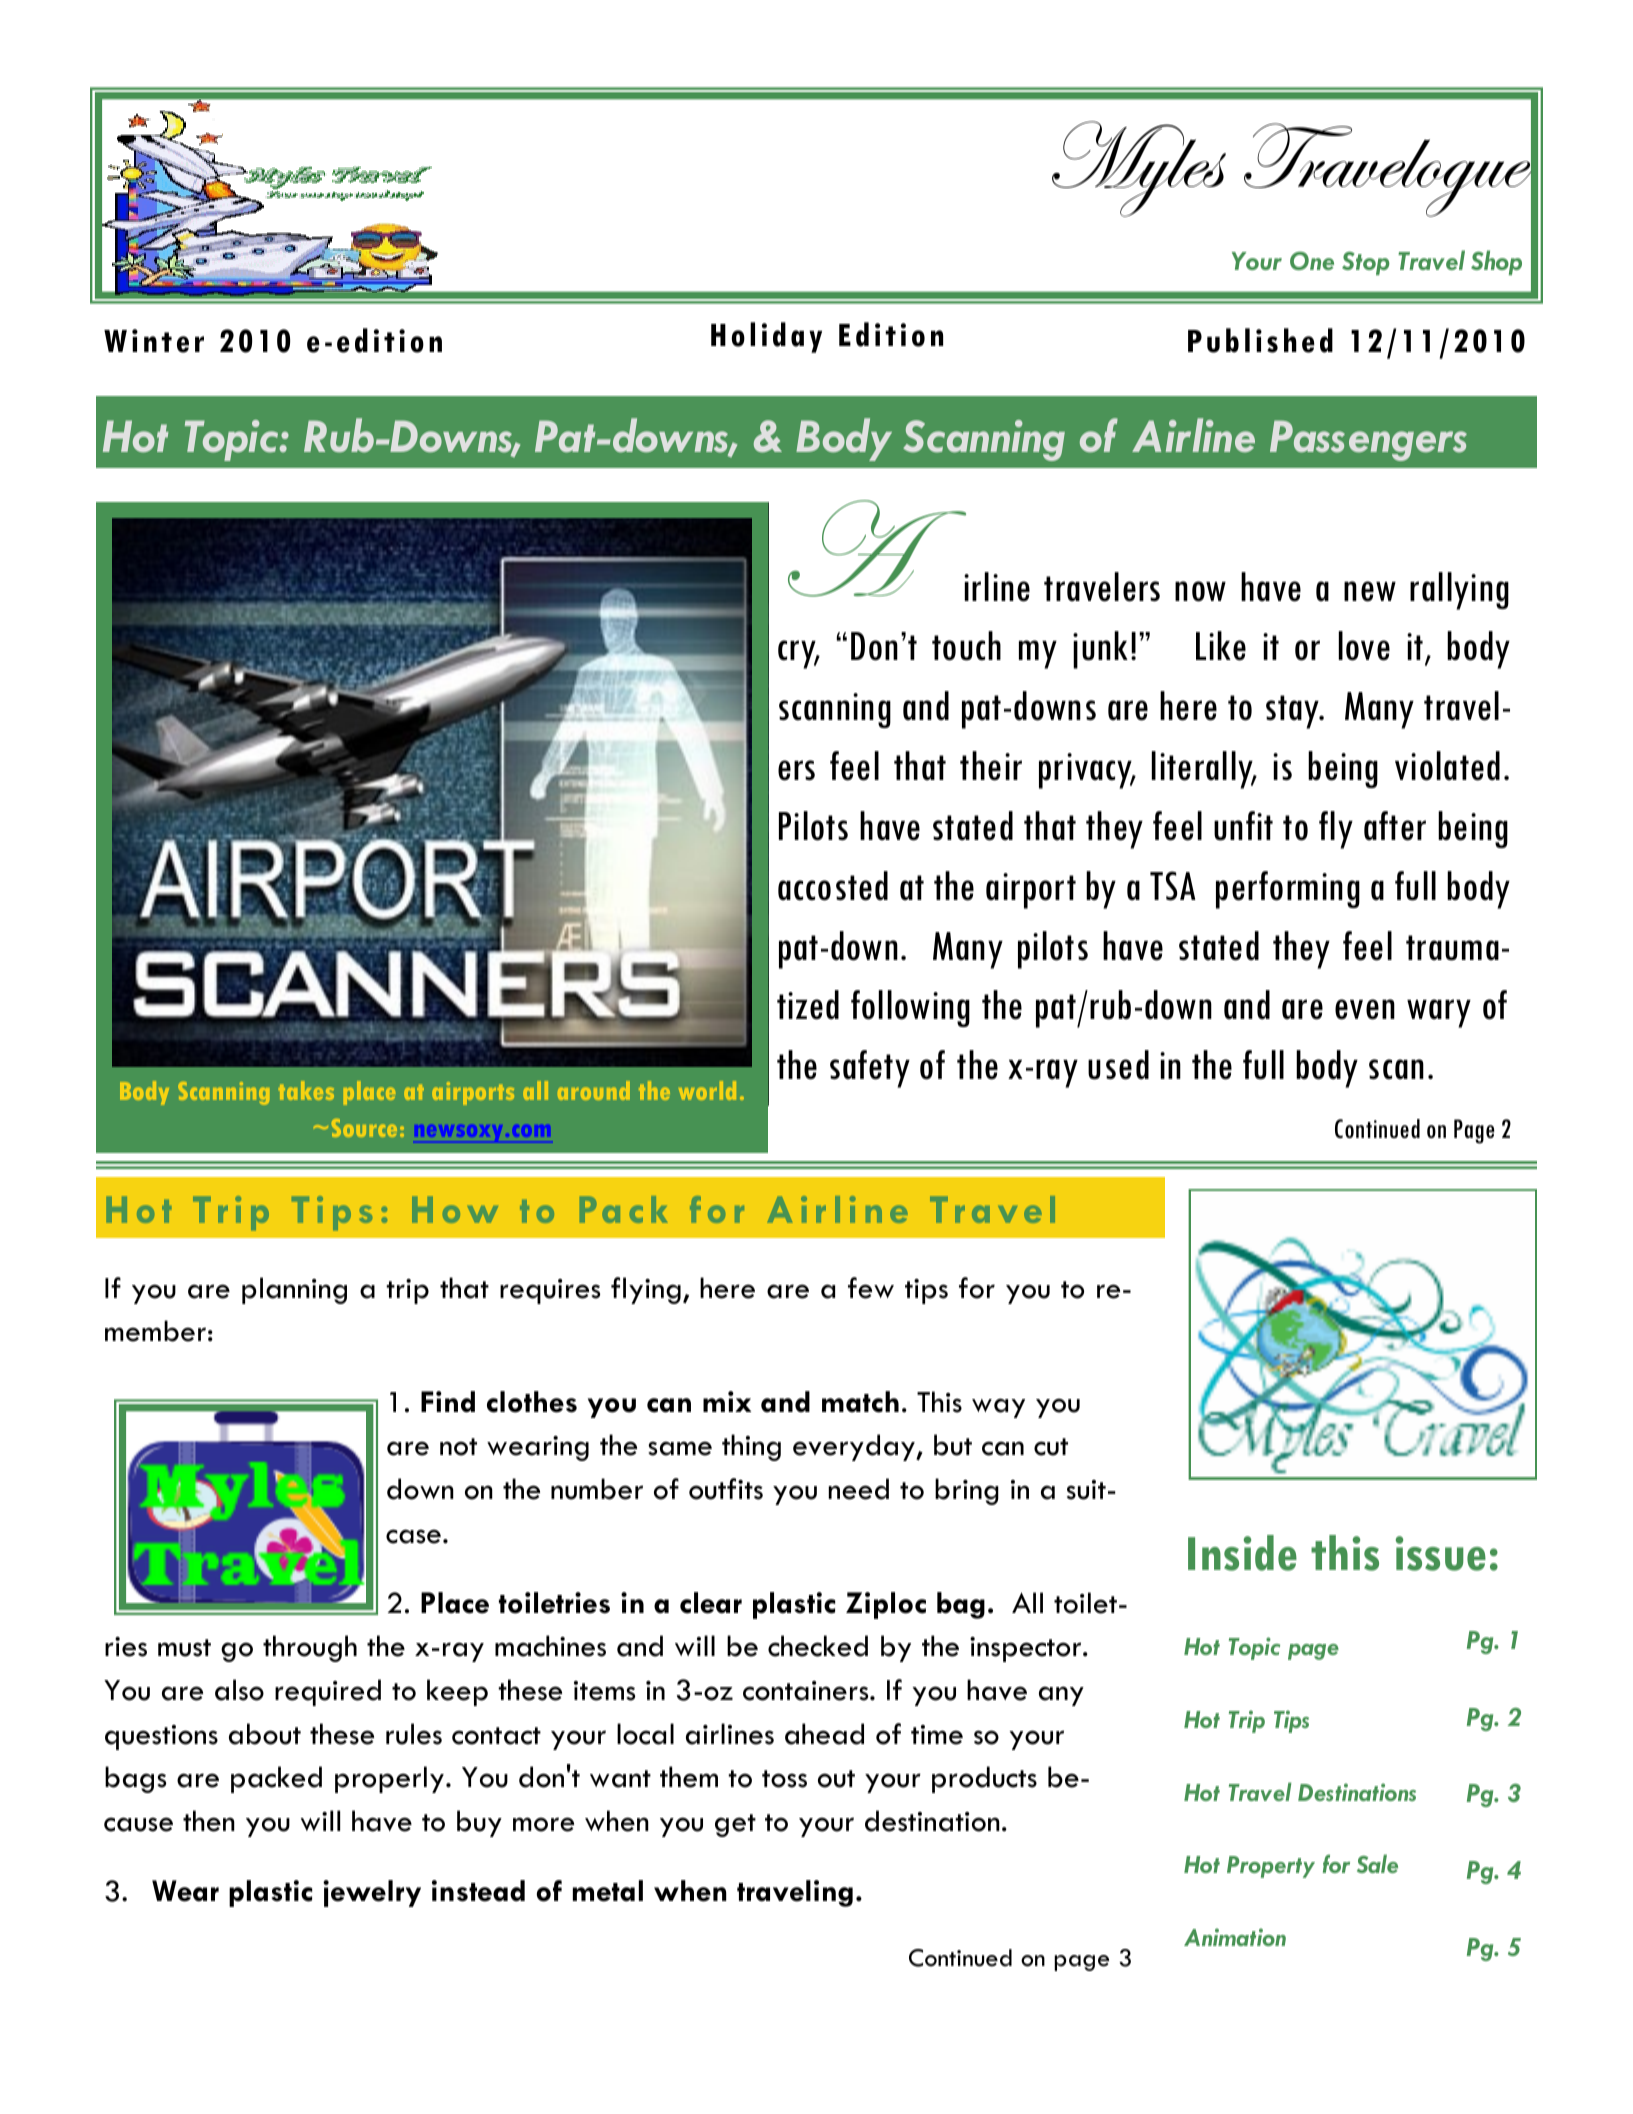 This page has width=1633, height=2114. Describe the element at coordinates (372, 1893) in the page. I see `jewelry` at that location.
